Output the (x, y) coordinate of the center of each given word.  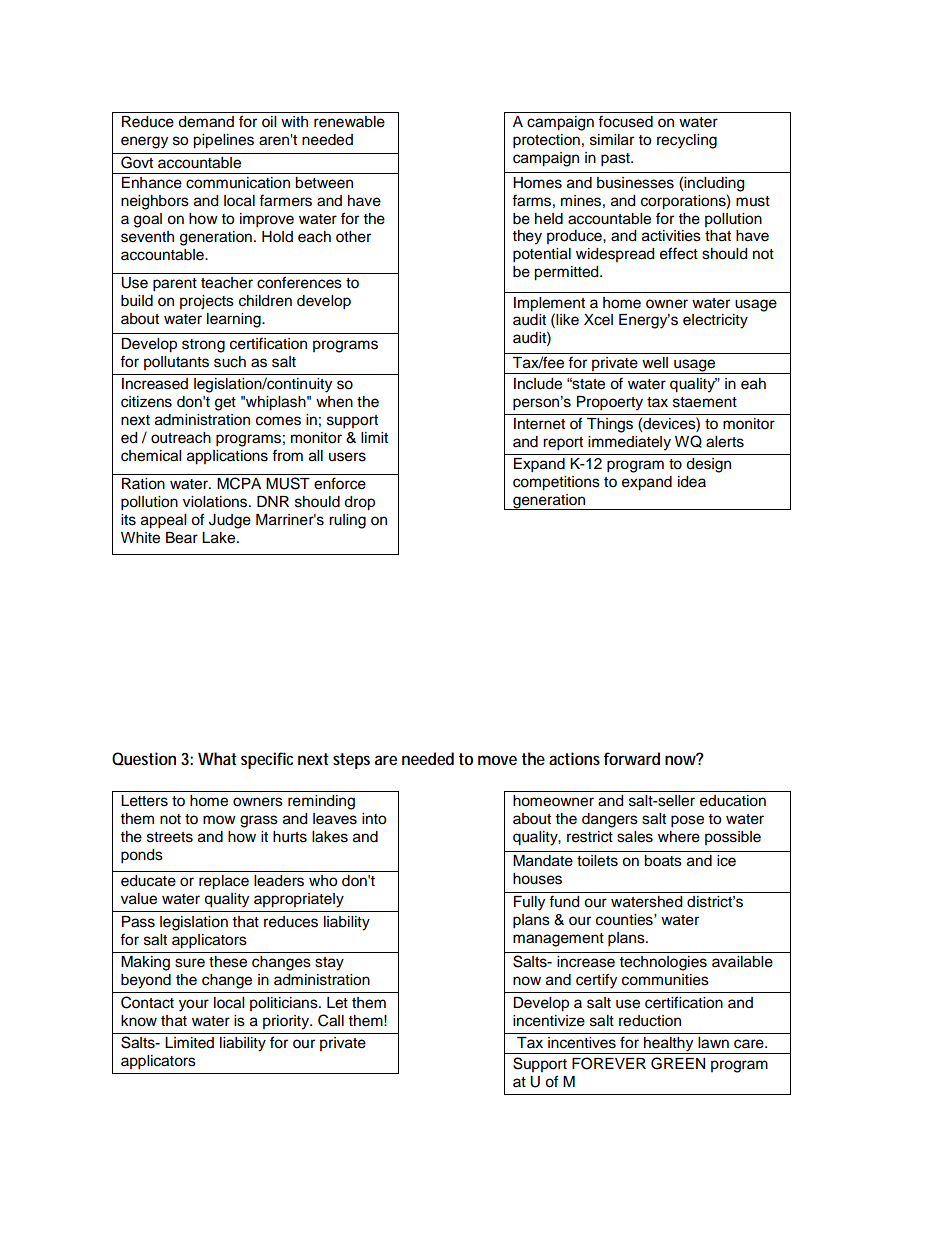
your (194, 1005)
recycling (687, 141)
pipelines (223, 141)
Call (331, 1020)
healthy (669, 1045)
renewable (349, 122)
